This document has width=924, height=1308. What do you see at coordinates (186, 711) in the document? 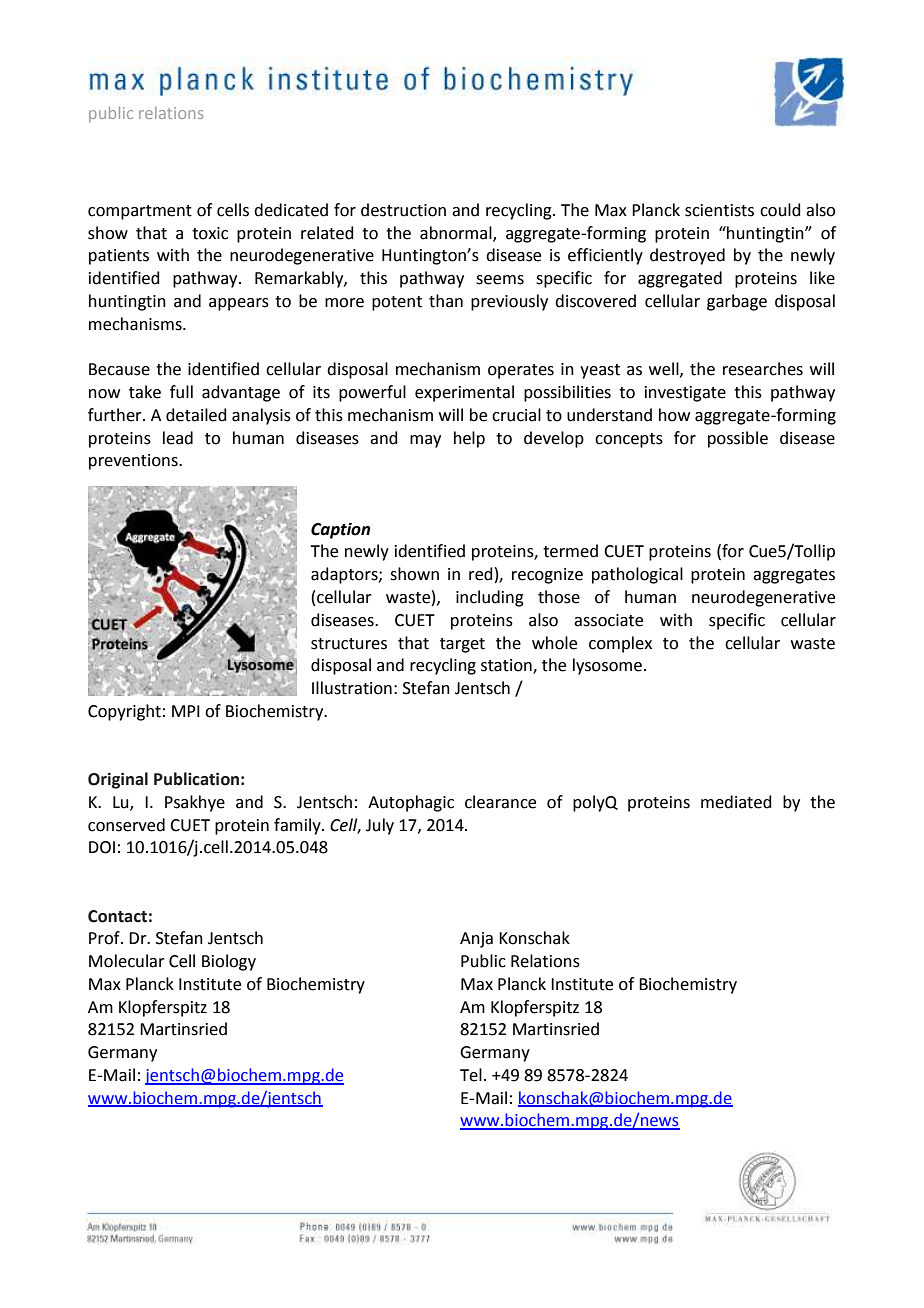
I see `MPI` at bounding box center [186, 711].
